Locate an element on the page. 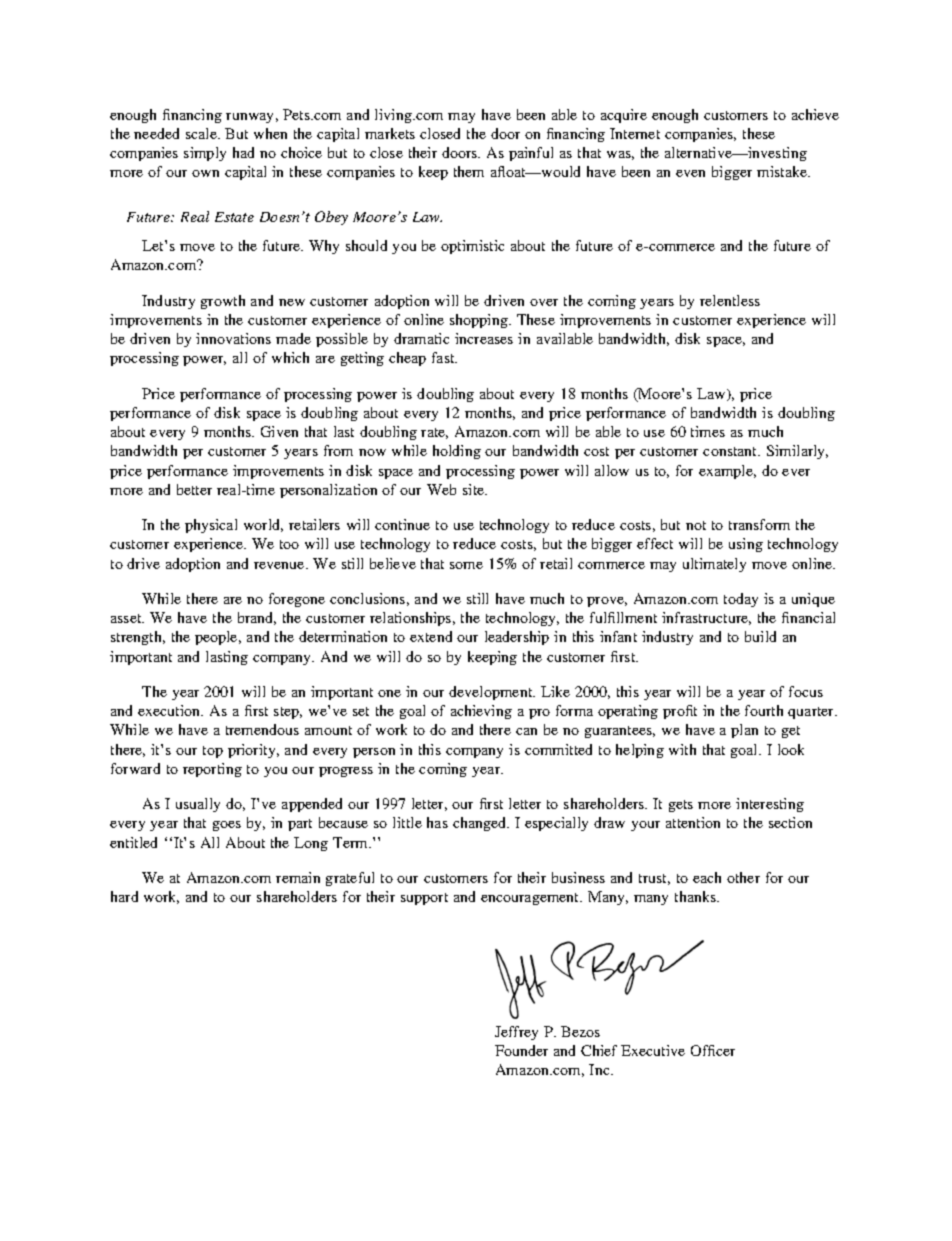 This image has width=952, height=1241. holding is located at coordinates (457, 452).
